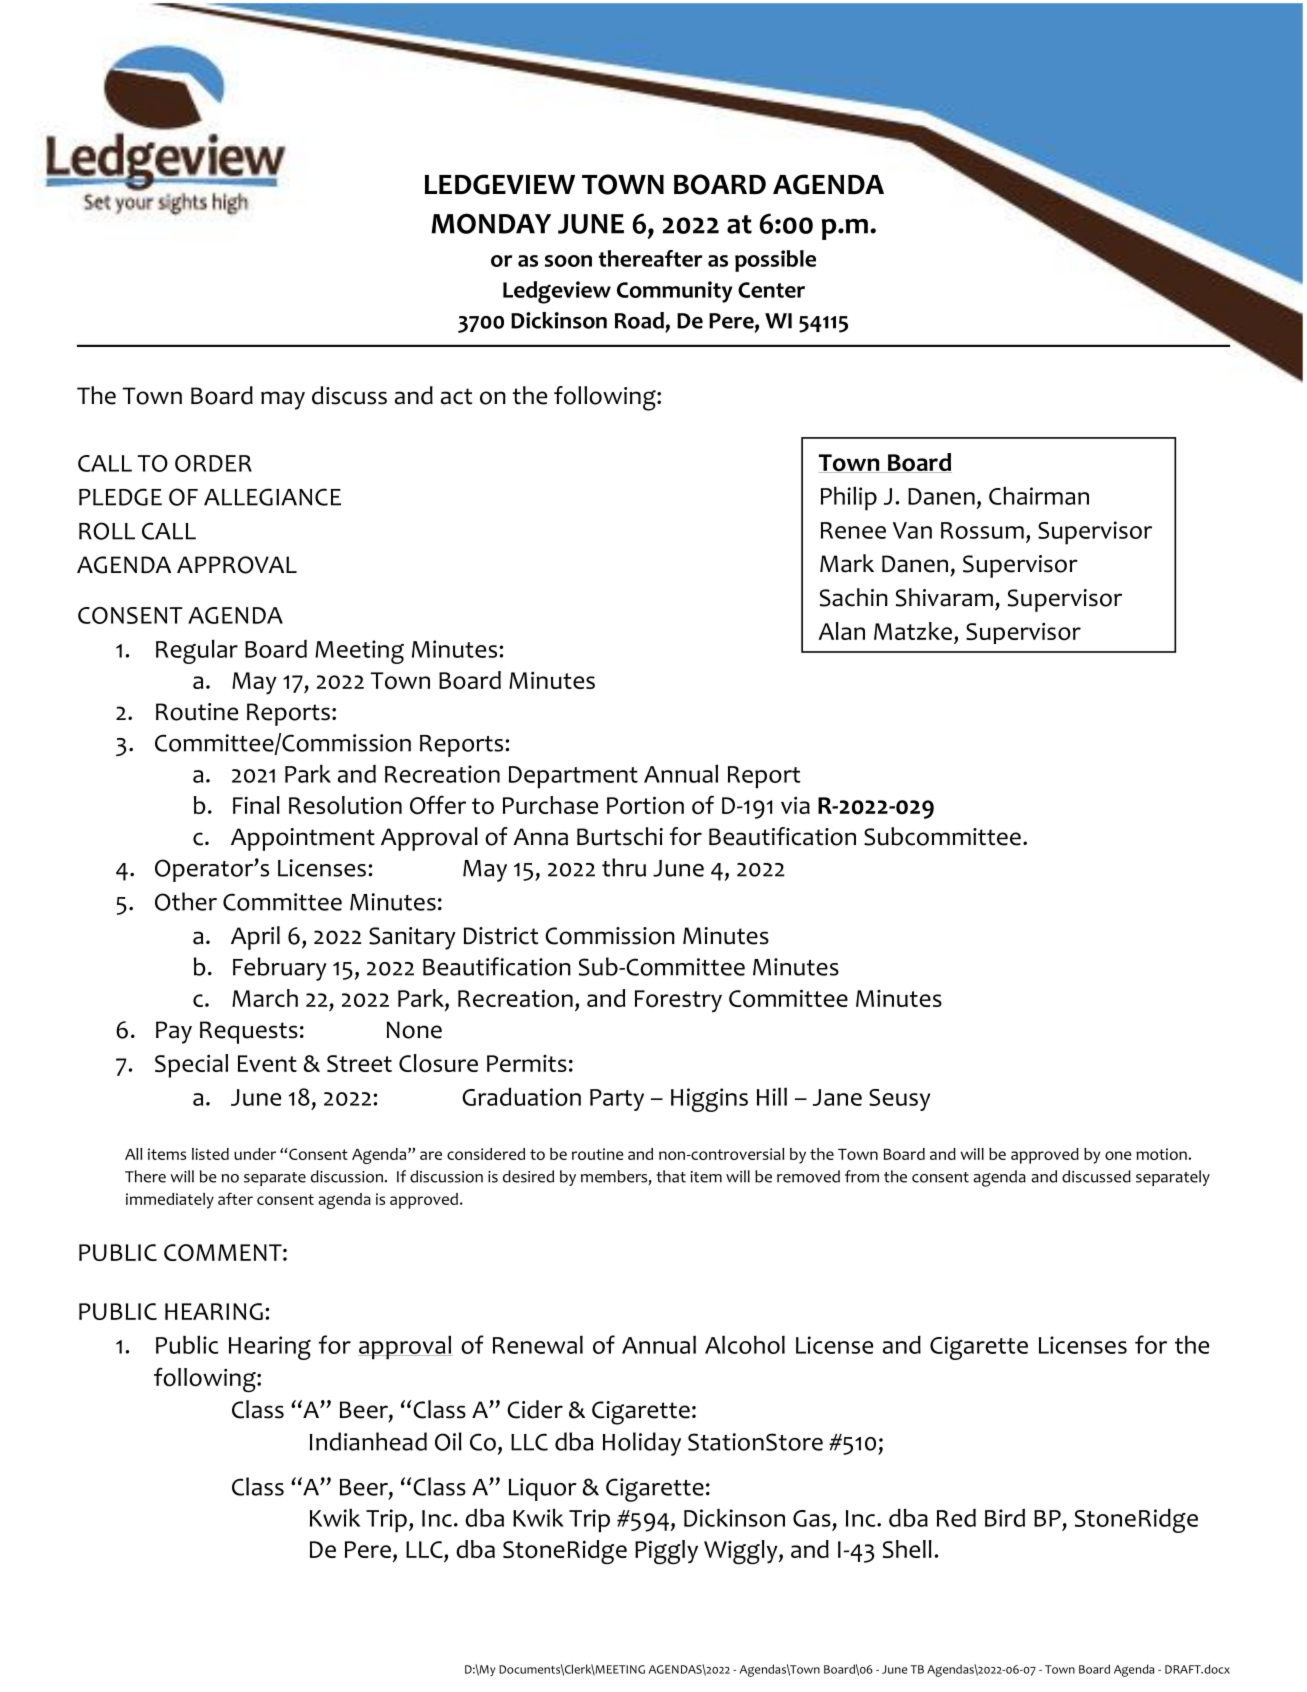 This page has height=1692, width=1307. I want to click on Department, so click(573, 777).
